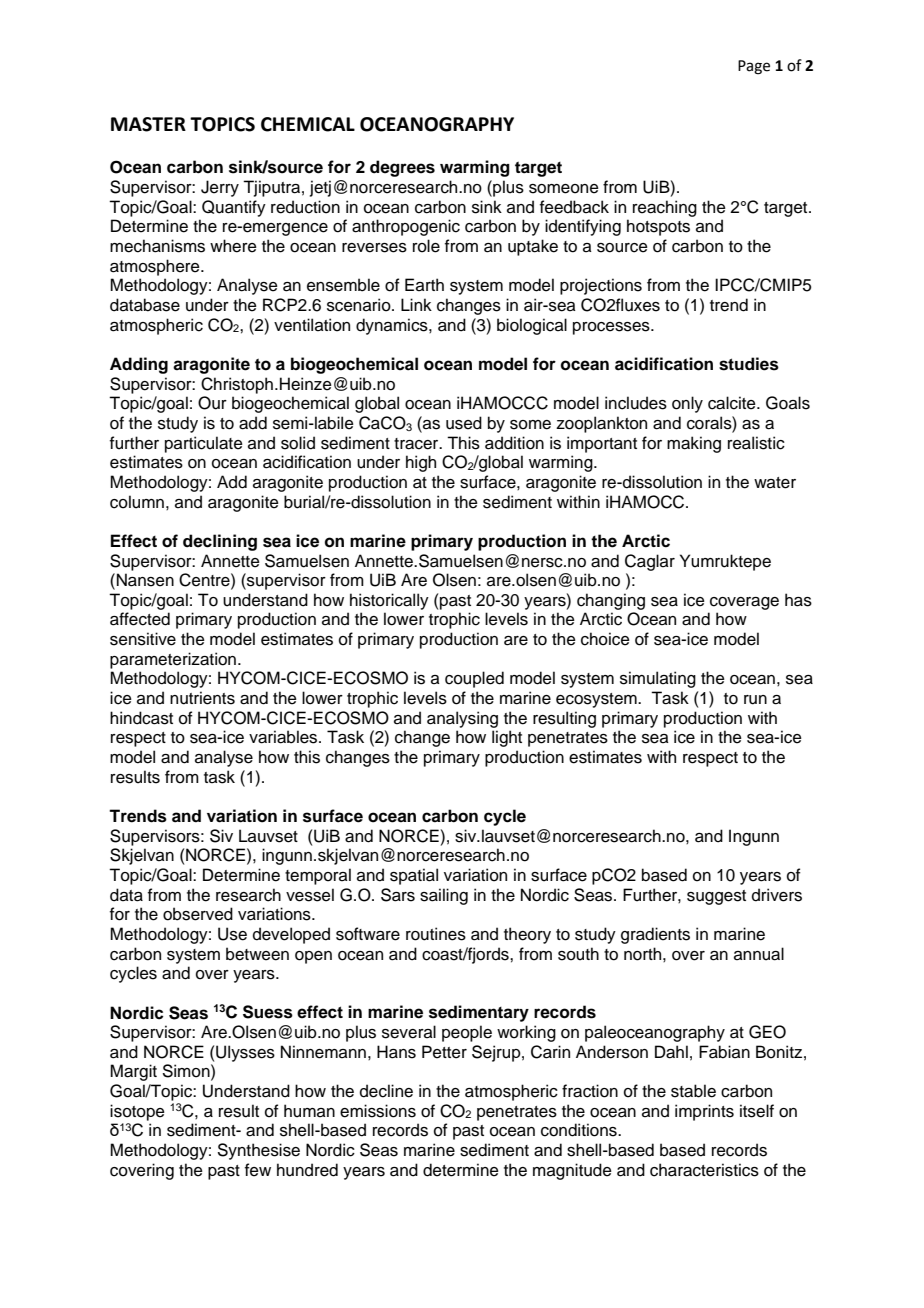  I want to click on sailing, so click(444, 896).
